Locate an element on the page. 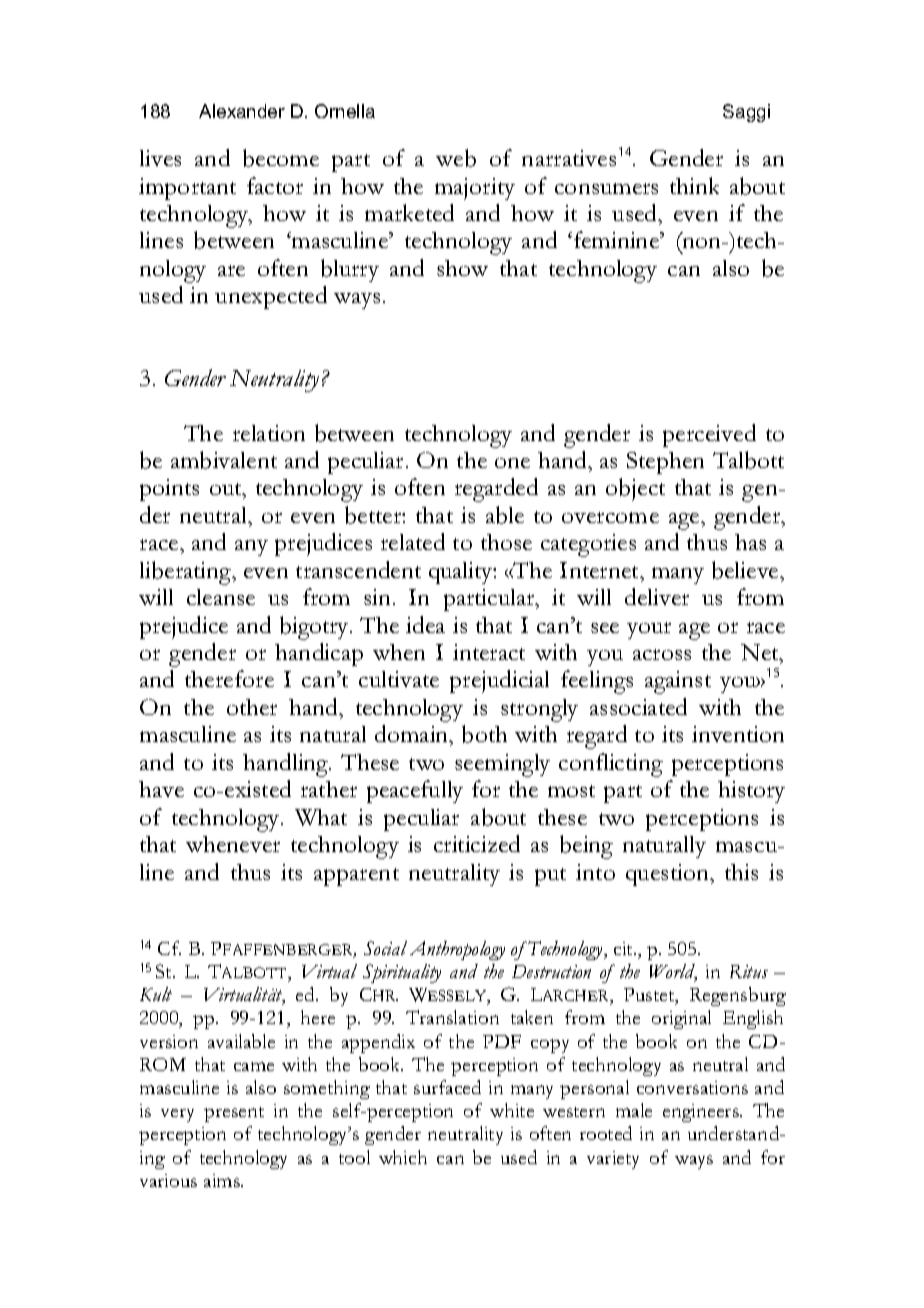 This page has width=924, height=1308. cleanse is located at coordinates (221, 597).
